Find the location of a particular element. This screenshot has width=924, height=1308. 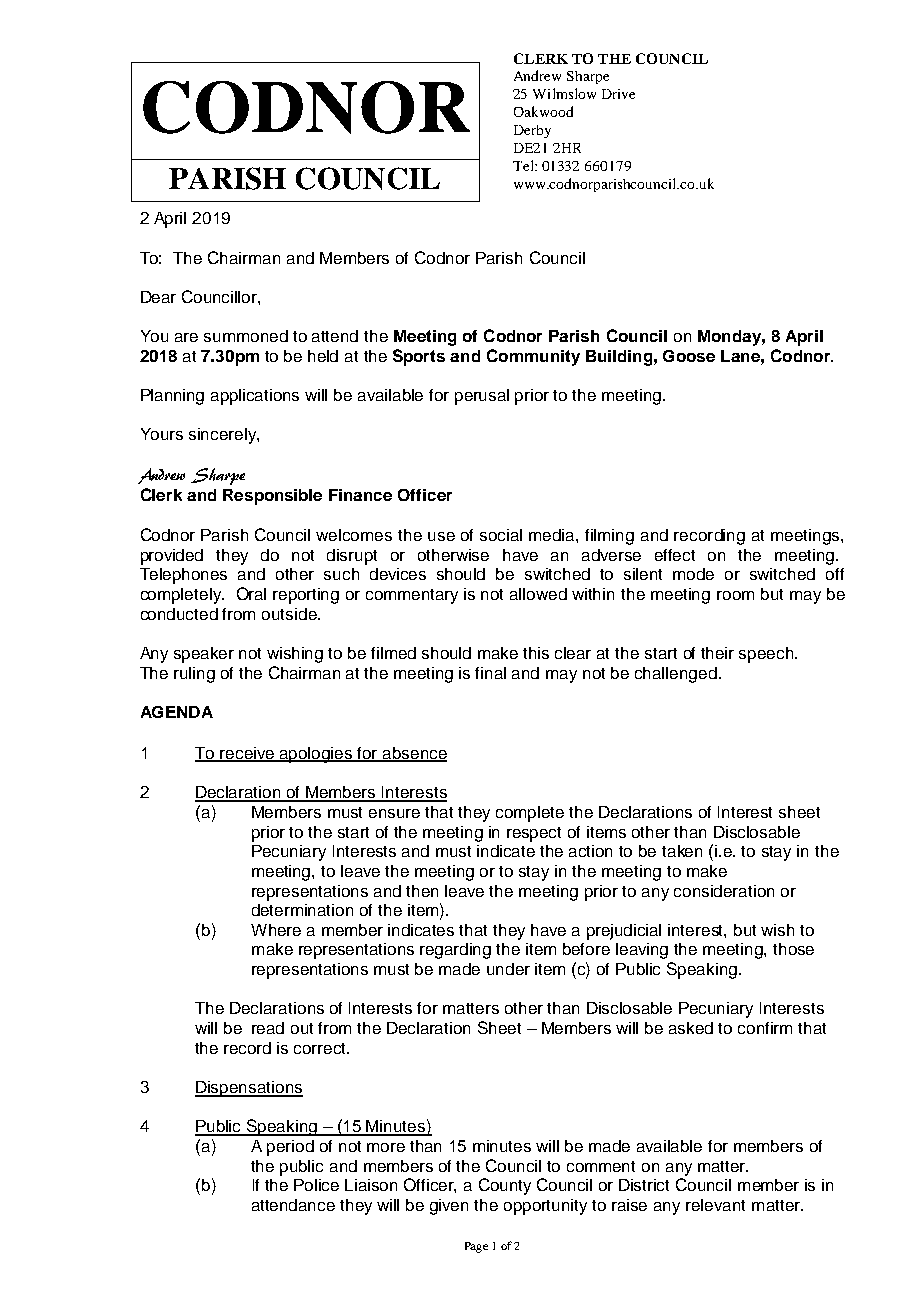

Derby is located at coordinates (532, 131).
